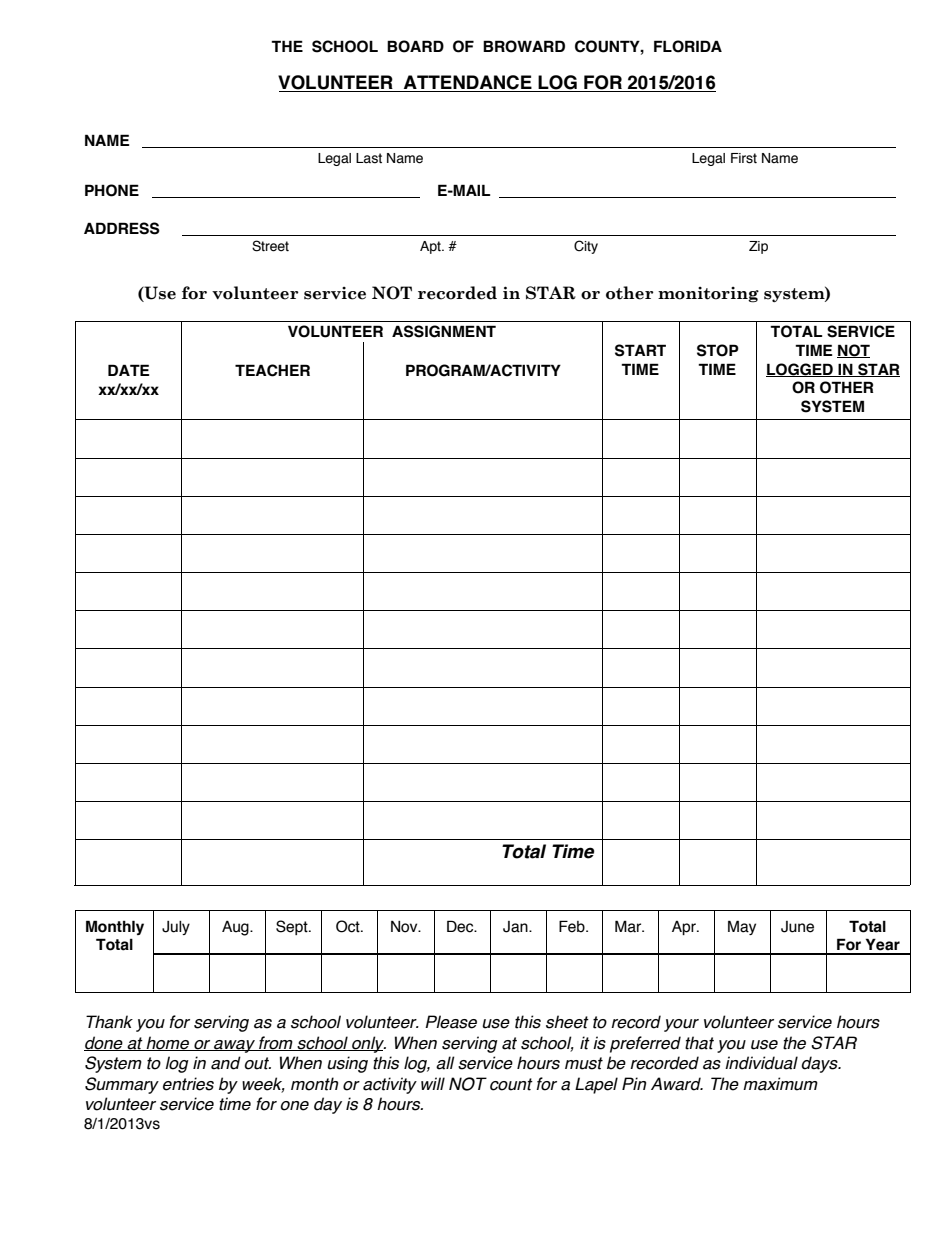  Describe the element at coordinates (129, 370) in the image. I see `DATE` at that location.
